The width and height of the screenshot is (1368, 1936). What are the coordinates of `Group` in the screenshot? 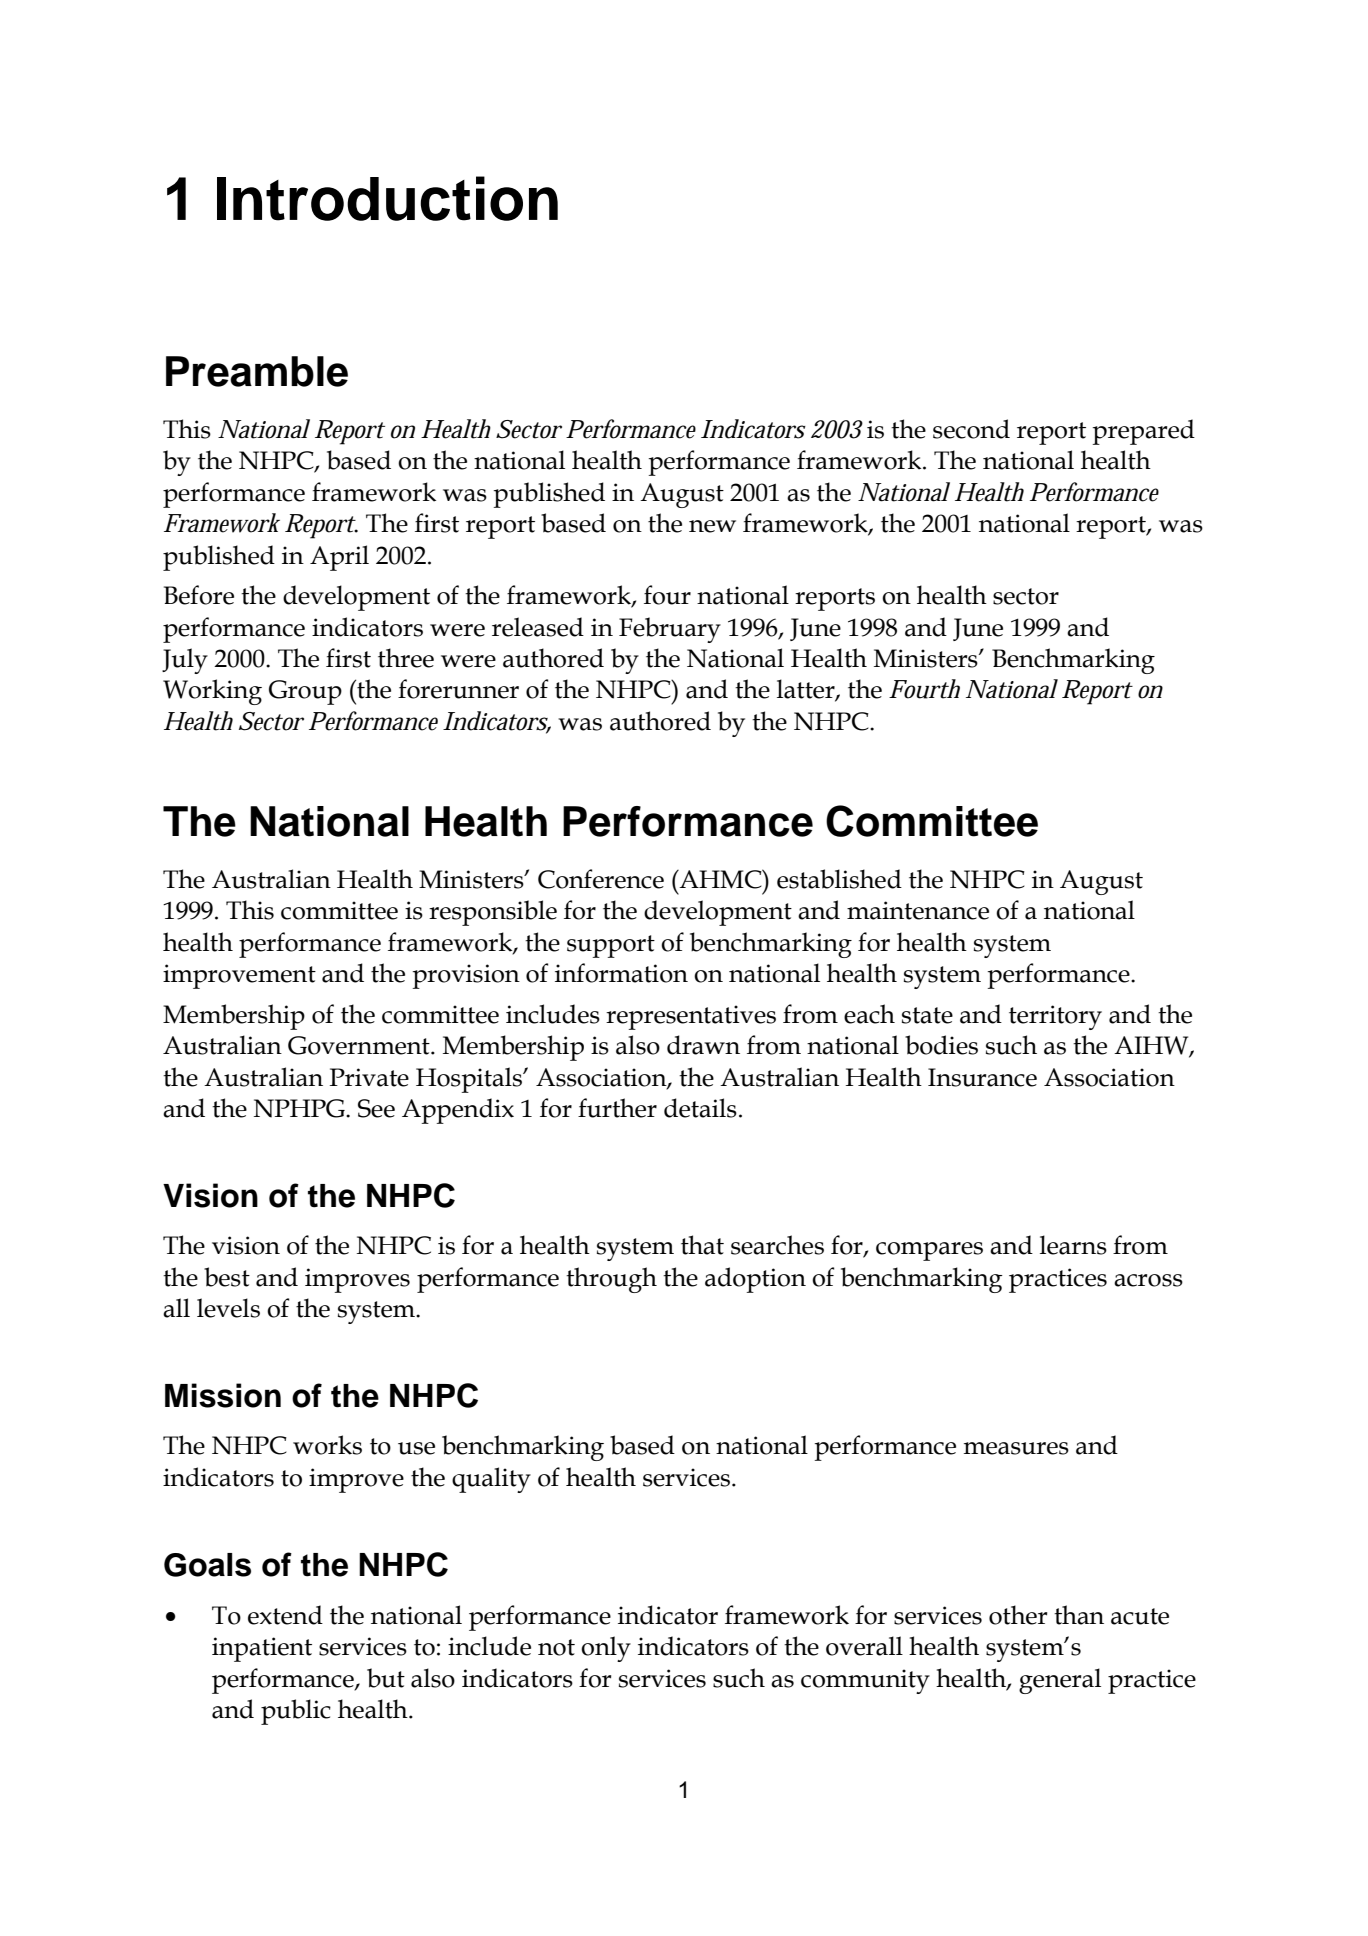 It's located at (305, 692).
